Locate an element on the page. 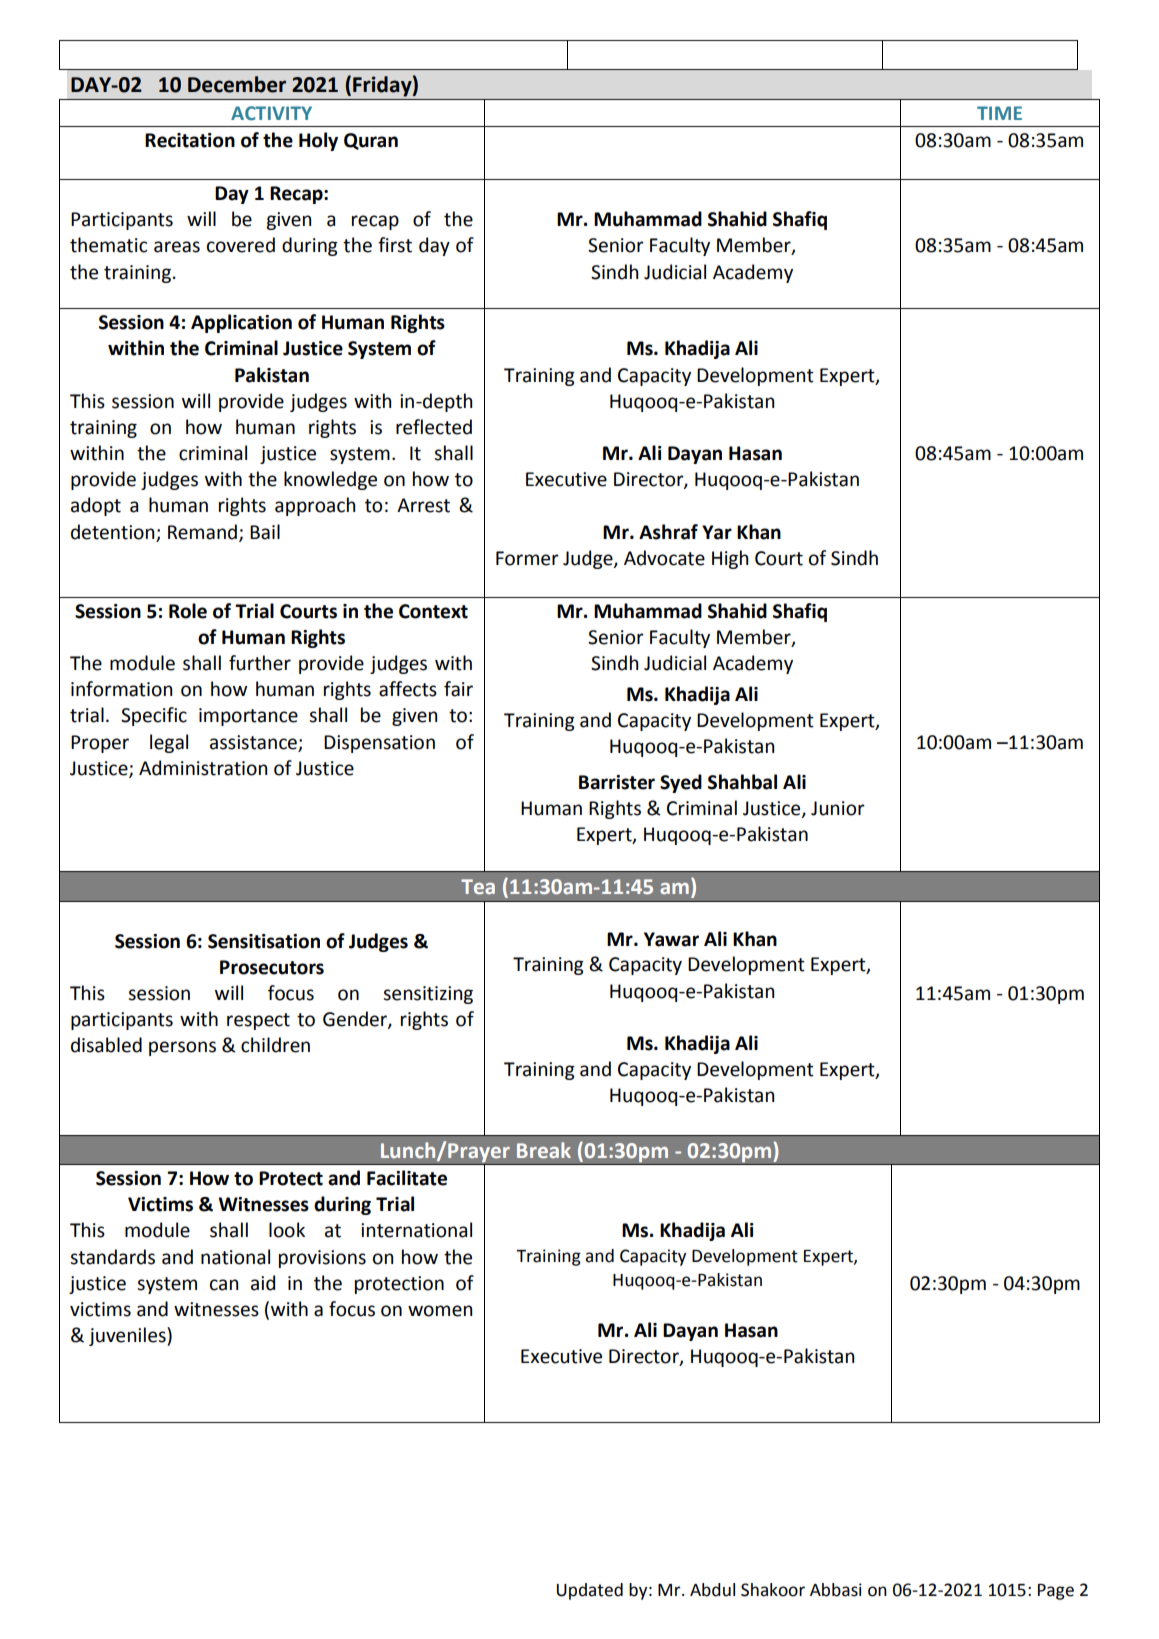 Image resolution: width=1159 pixels, height=1639 pixels. TIME is located at coordinates (999, 113).
